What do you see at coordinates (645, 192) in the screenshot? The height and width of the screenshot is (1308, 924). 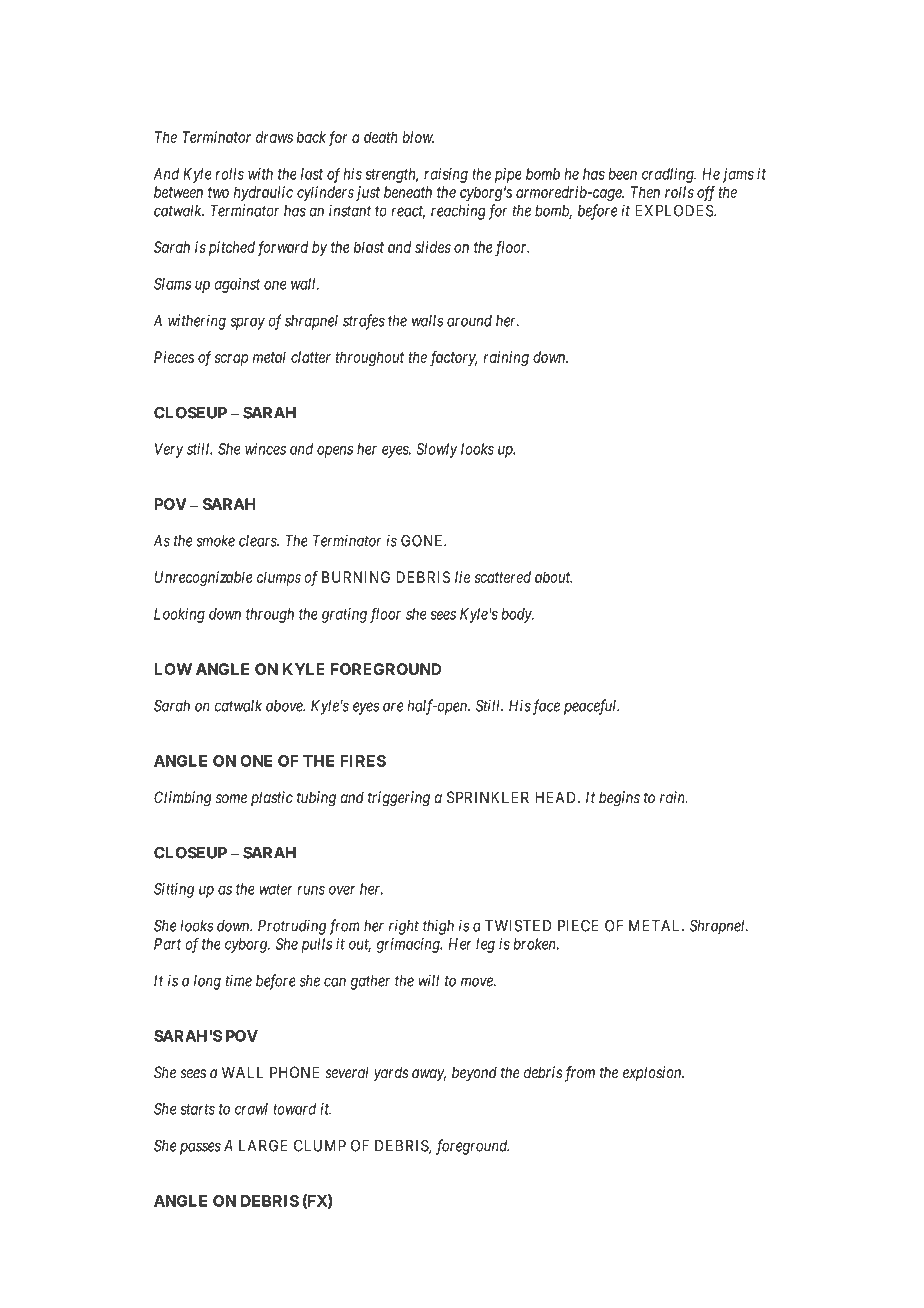 I see `Then` at bounding box center [645, 192].
